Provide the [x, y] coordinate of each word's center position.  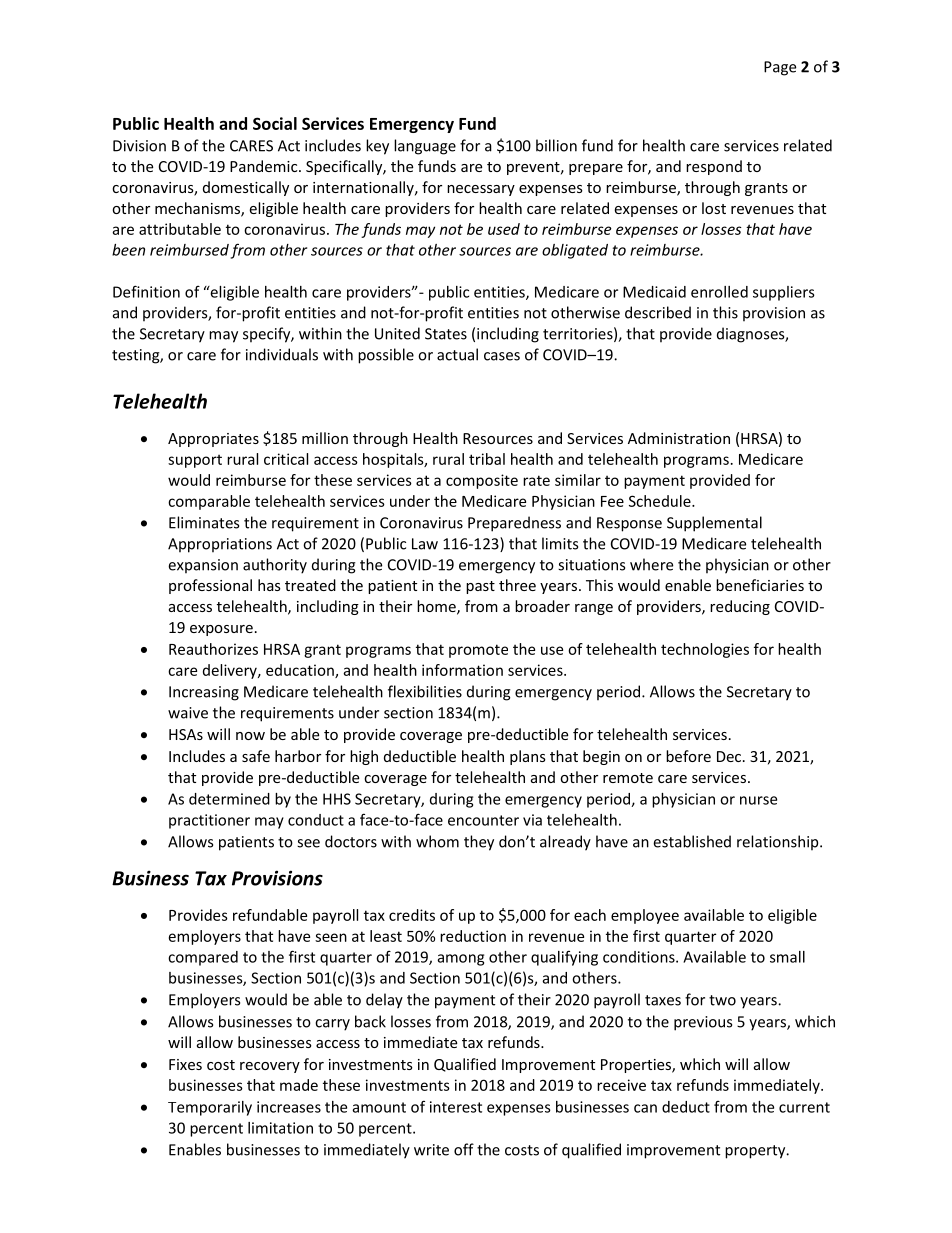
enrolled [719, 292]
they [479, 843]
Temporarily [210, 1108]
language [425, 147]
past [480, 587]
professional [210, 586]
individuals [282, 354]
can [645, 1108]
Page [780, 68]
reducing [740, 607]
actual [457, 354]
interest [456, 1107]
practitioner [209, 821]
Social [275, 123]
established [692, 841]
